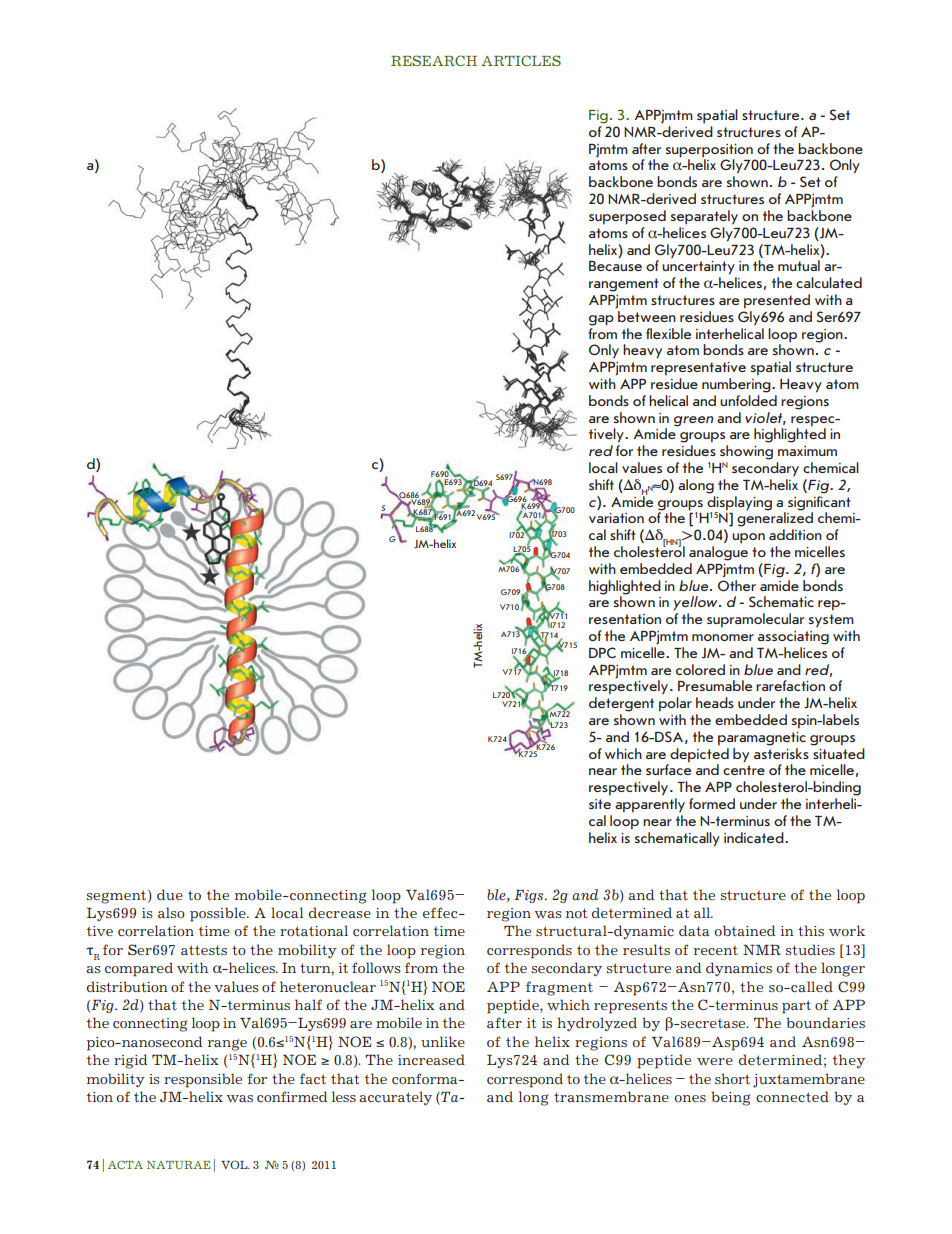  What do you see at coordinates (746, 452) in the image?
I see `showing` at bounding box center [746, 452].
